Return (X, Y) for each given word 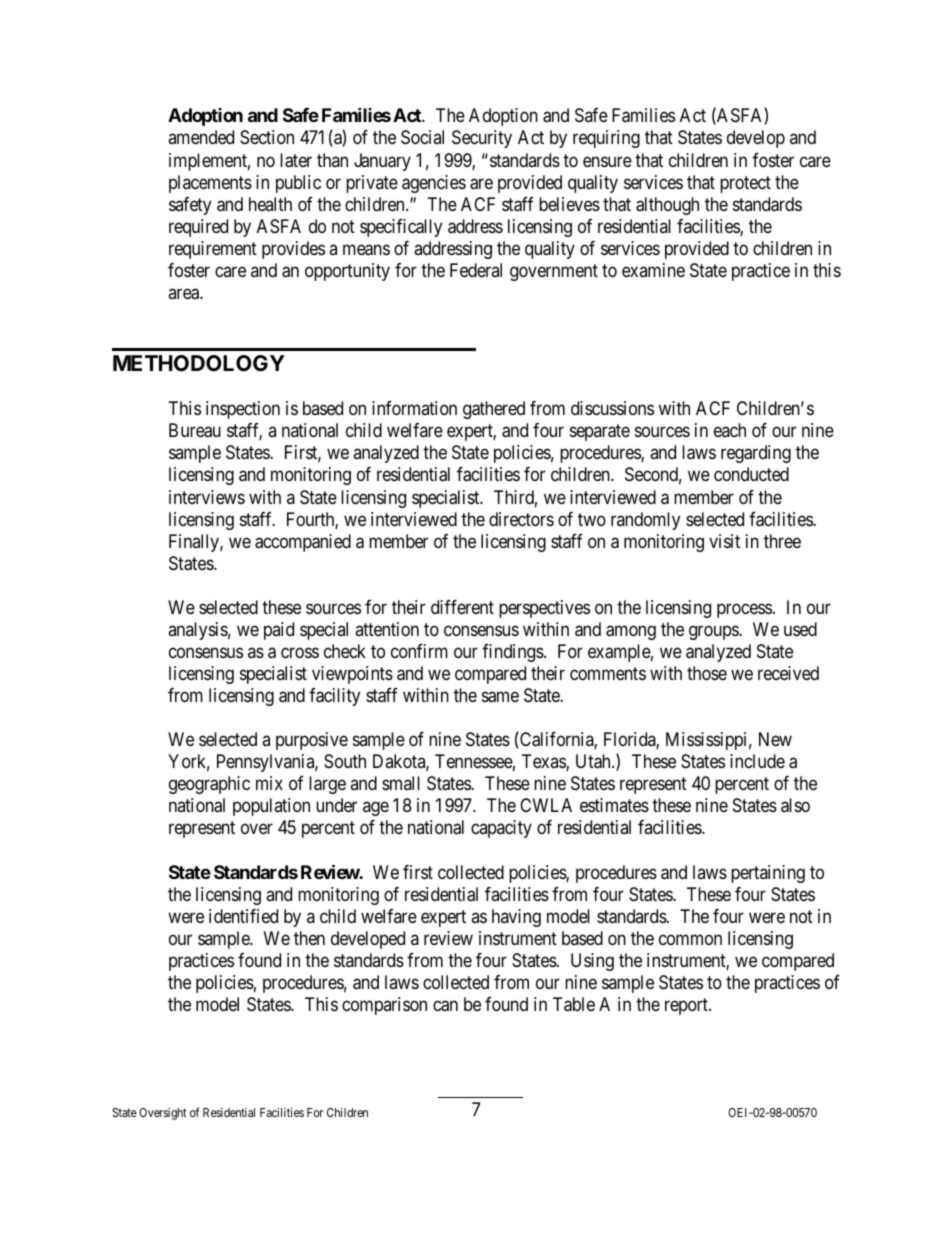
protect (745, 184)
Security (482, 139)
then (309, 938)
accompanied (303, 543)
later (296, 160)
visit (724, 541)
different (462, 607)
